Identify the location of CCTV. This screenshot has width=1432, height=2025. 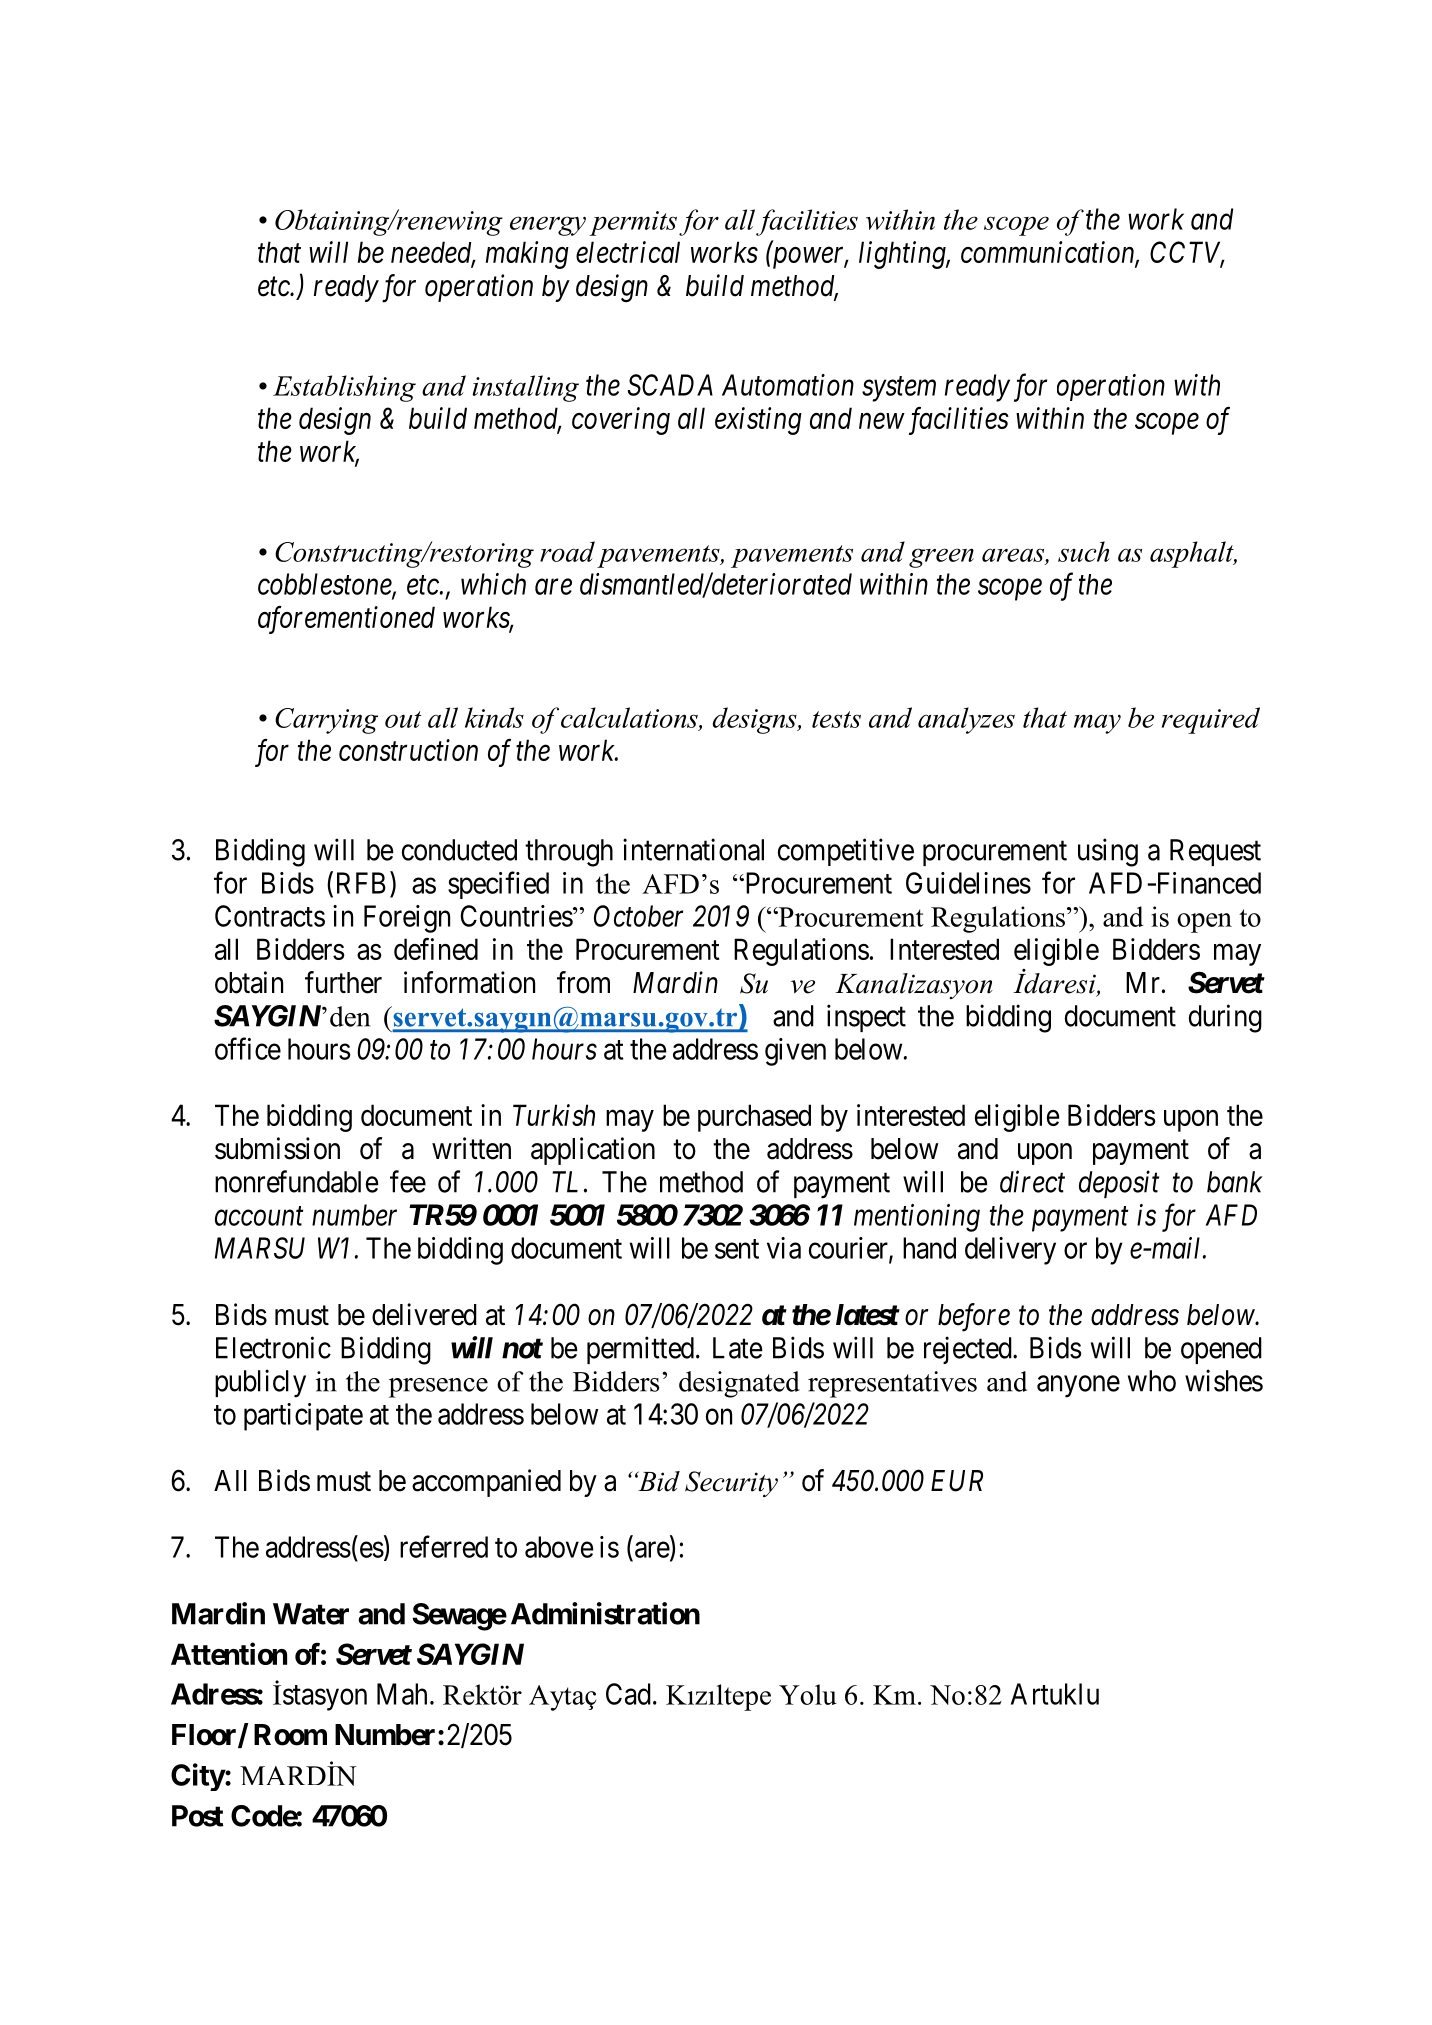
(1187, 253).
